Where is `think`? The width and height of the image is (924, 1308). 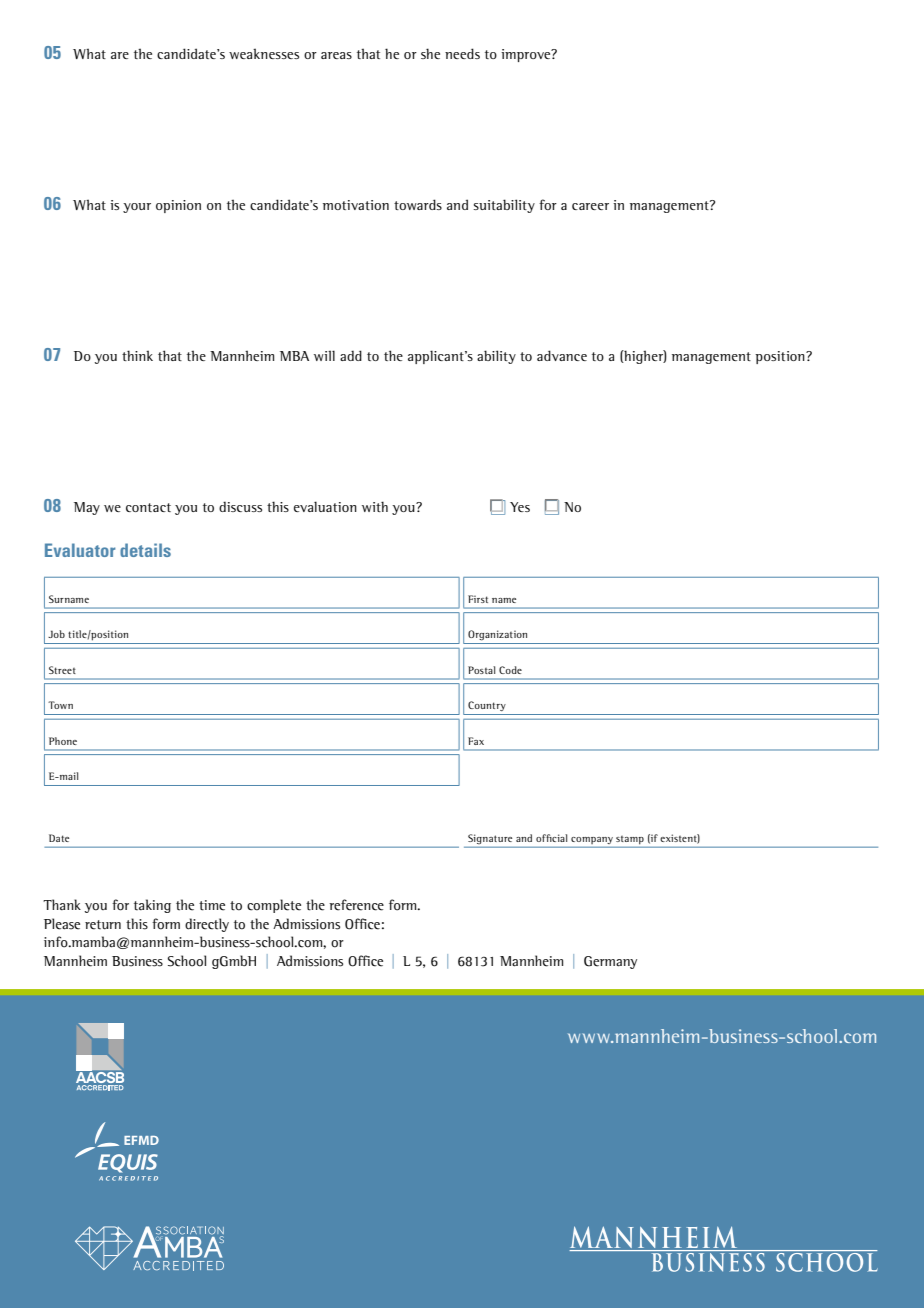 think is located at coordinates (137, 355).
